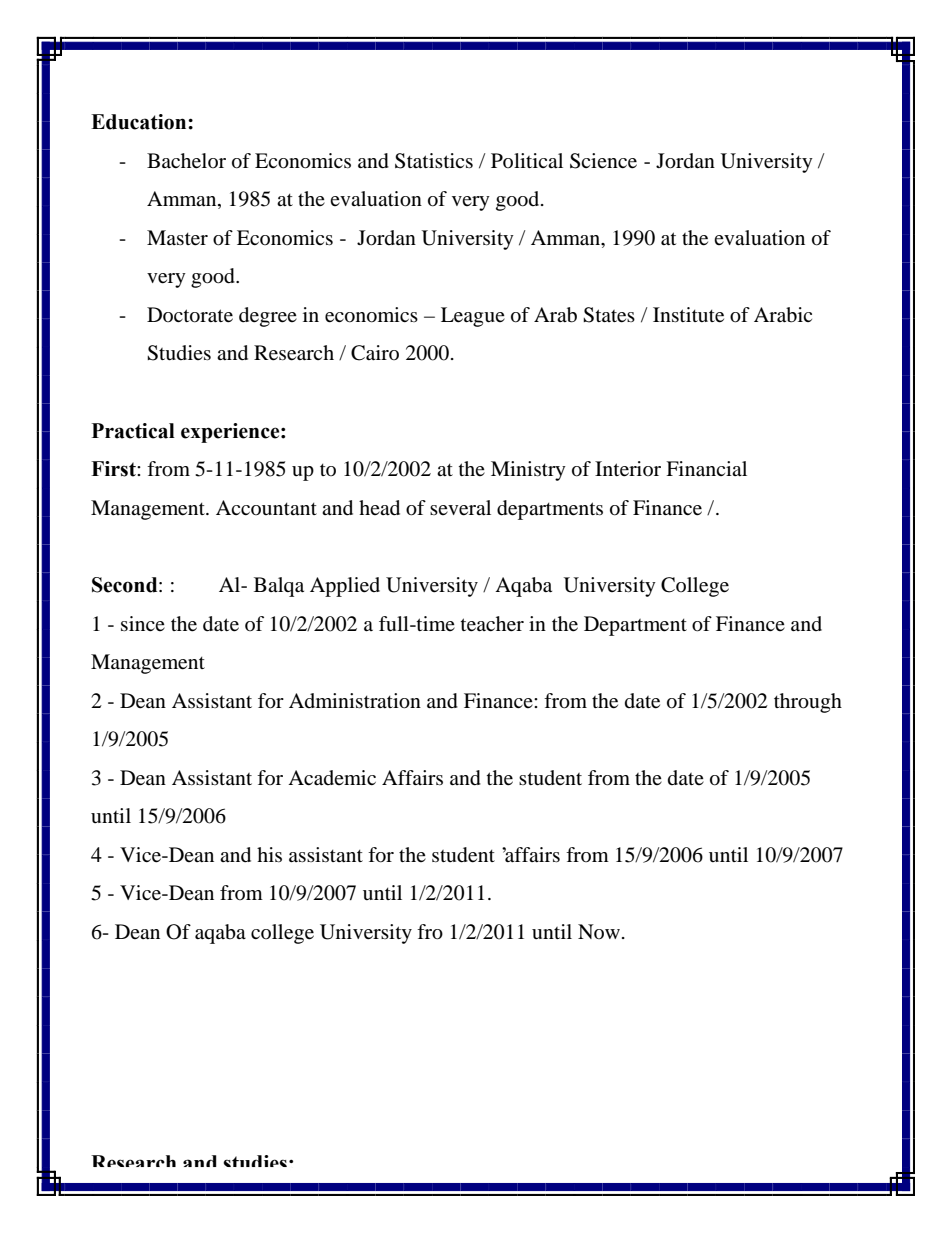 The image size is (952, 1233). What do you see at coordinates (528, 471) in the page?
I see `Ministry` at bounding box center [528, 471].
